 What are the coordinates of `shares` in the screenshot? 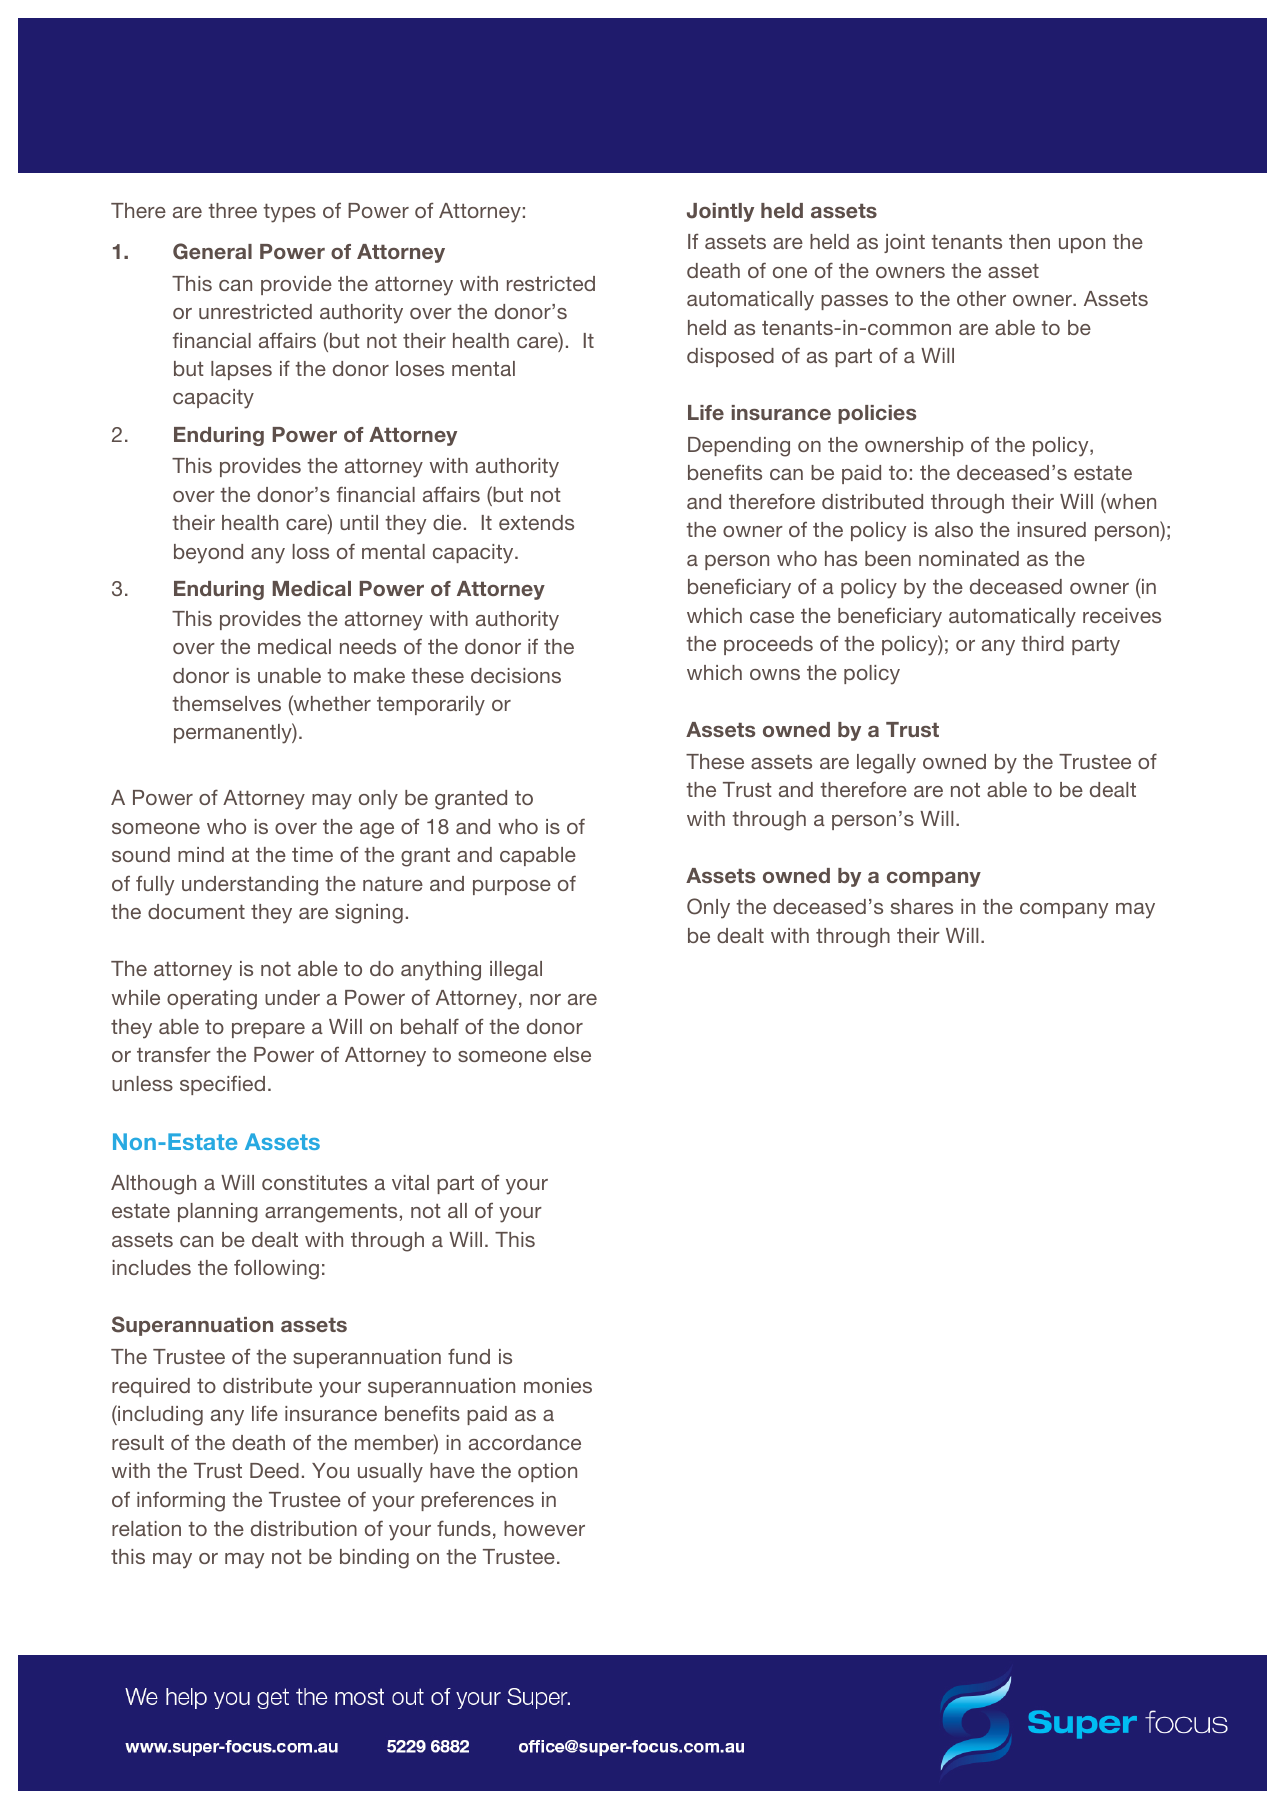 It's located at (922, 906).
